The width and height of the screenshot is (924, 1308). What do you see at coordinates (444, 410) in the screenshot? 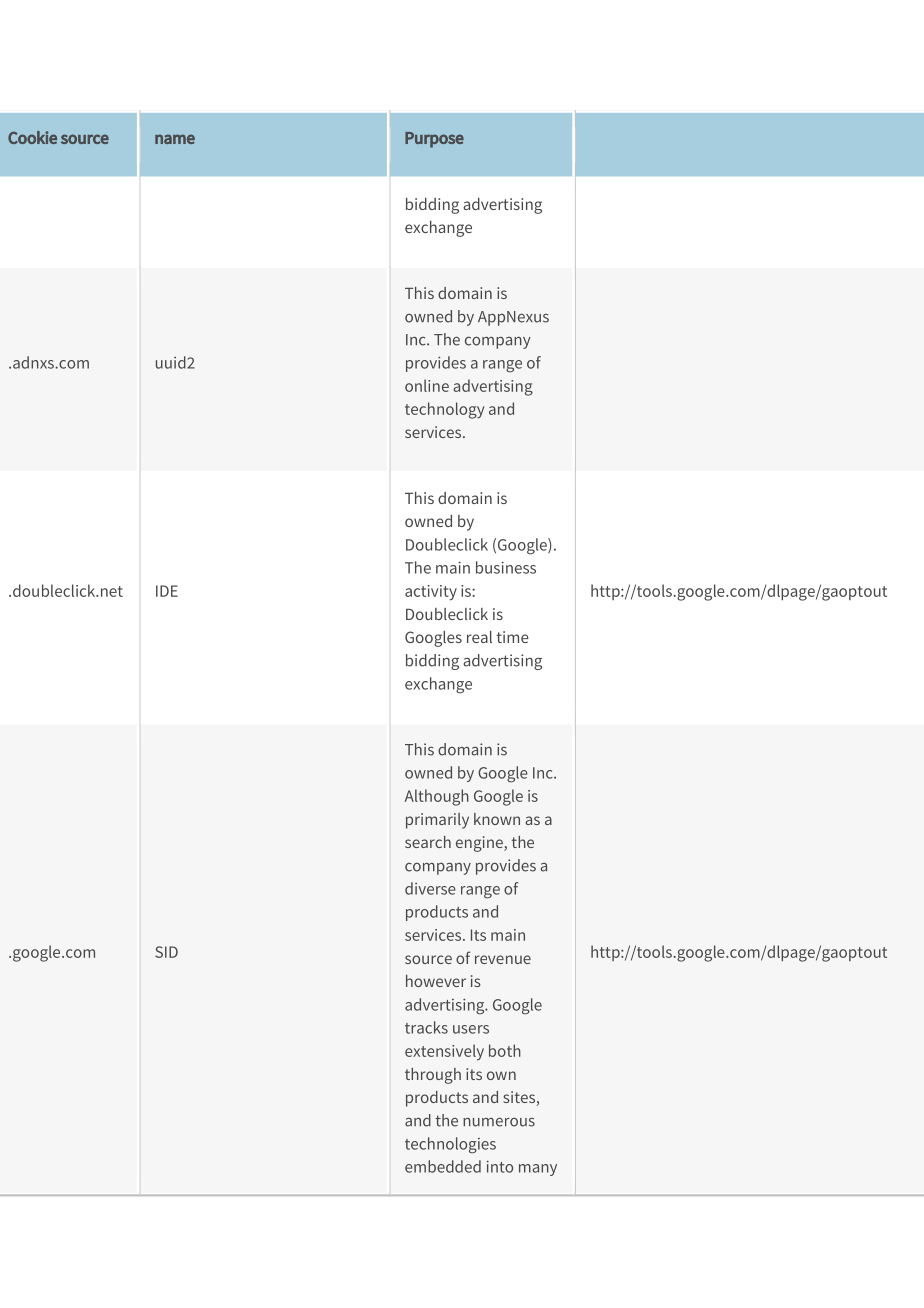
I see `technology` at bounding box center [444, 410].
